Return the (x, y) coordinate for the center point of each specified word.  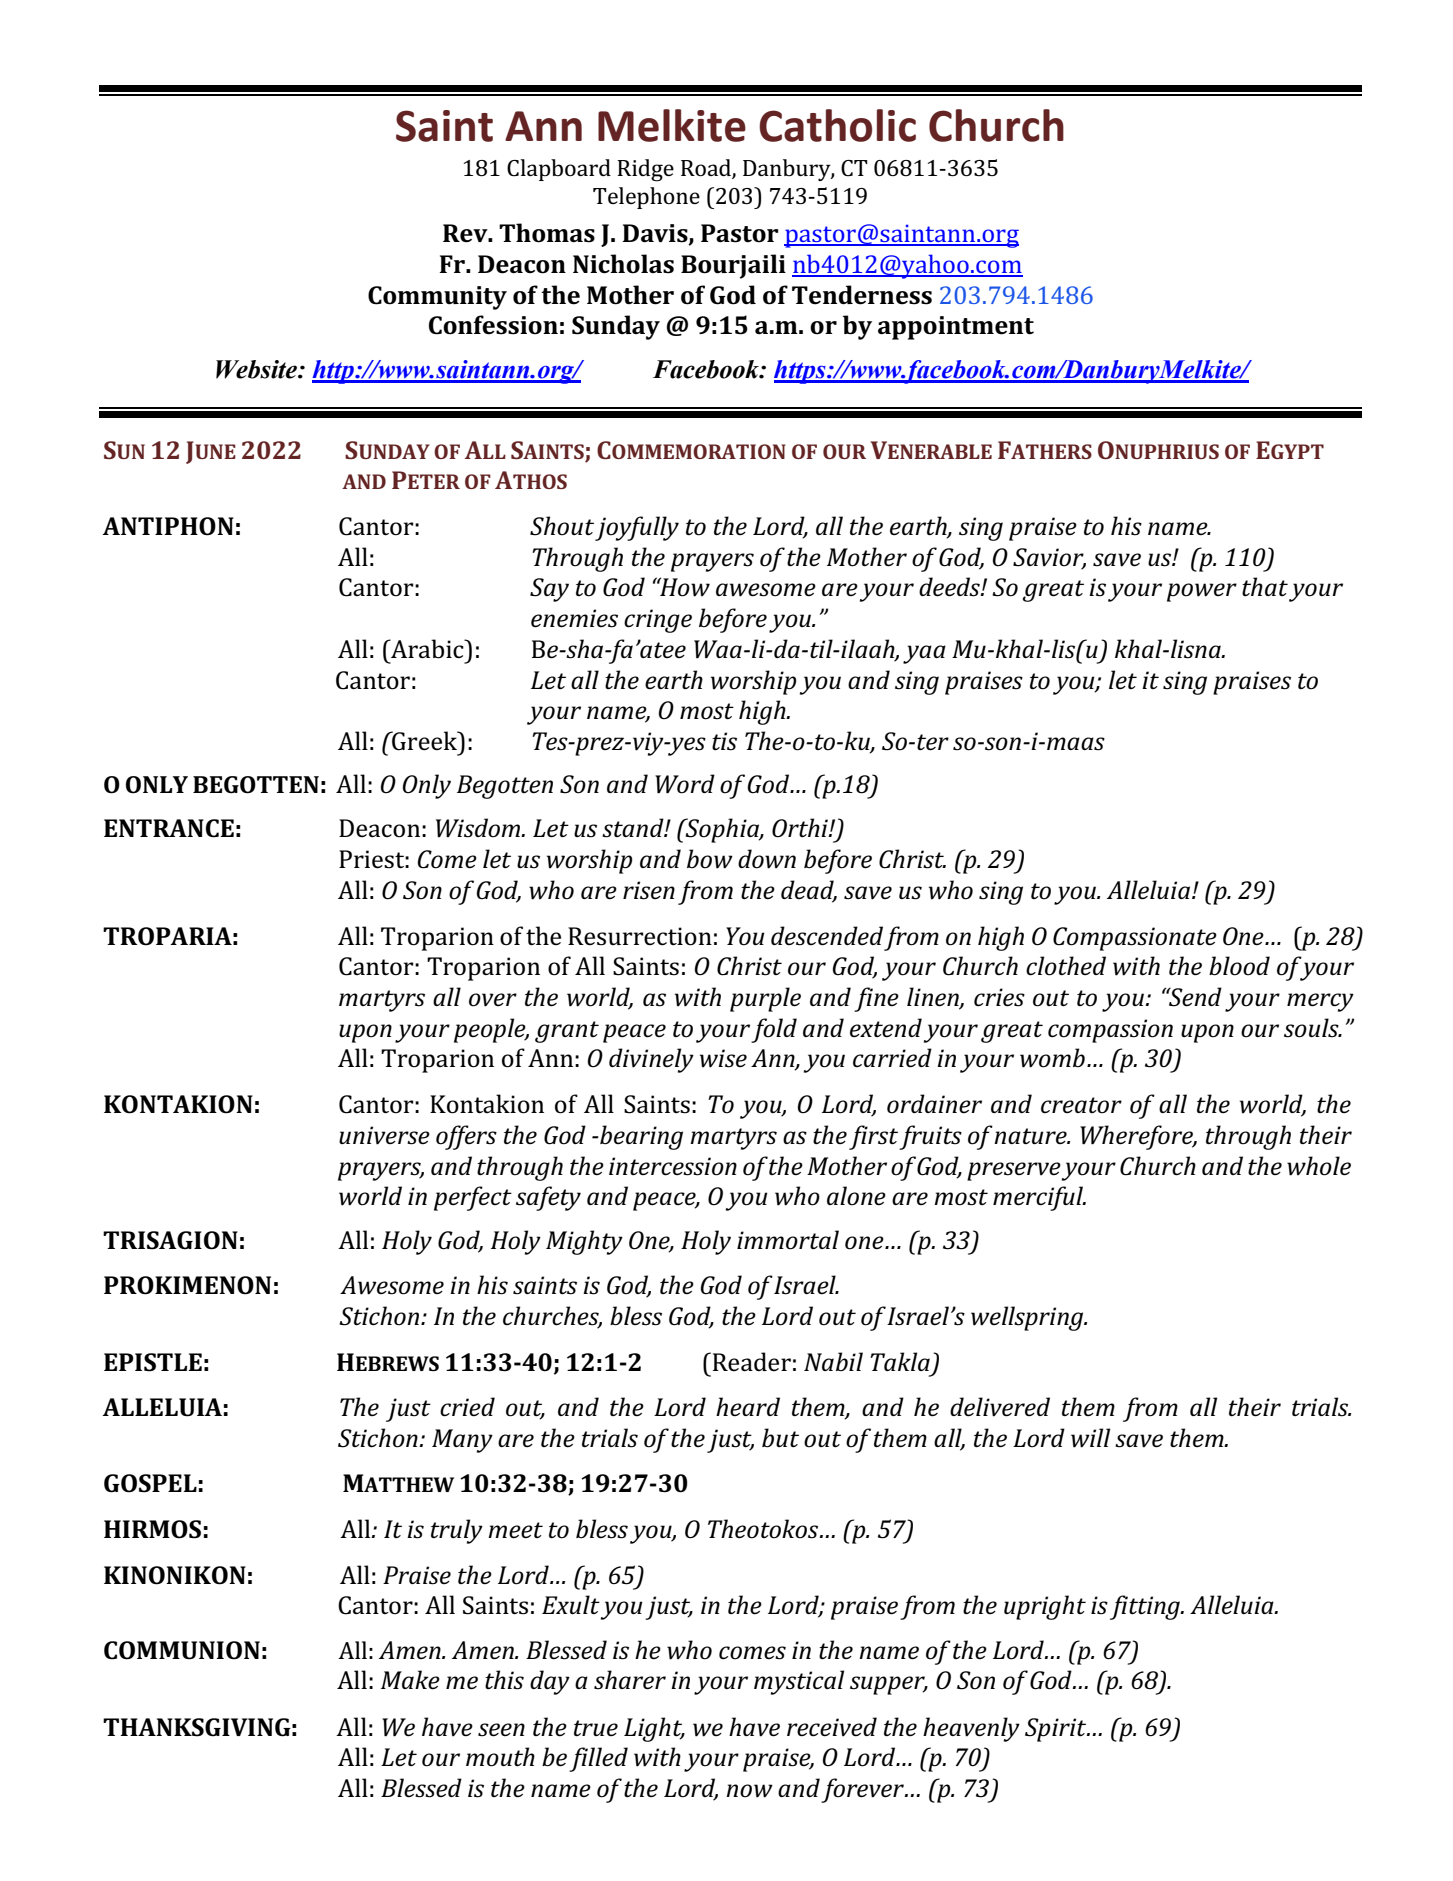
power (1202, 592)
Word (685, 784)
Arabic (427, 649)
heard (748, 1407)
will (1090, 1438)
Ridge (645, 170)
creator (1081, 1105)
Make (410, 1680)
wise (723, 1058)
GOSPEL (150, 1483)
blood (1239, 966)
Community (437, 298)
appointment (956, 328)
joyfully (637, 528)
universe (384, 1135)
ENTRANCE (169, 828)
